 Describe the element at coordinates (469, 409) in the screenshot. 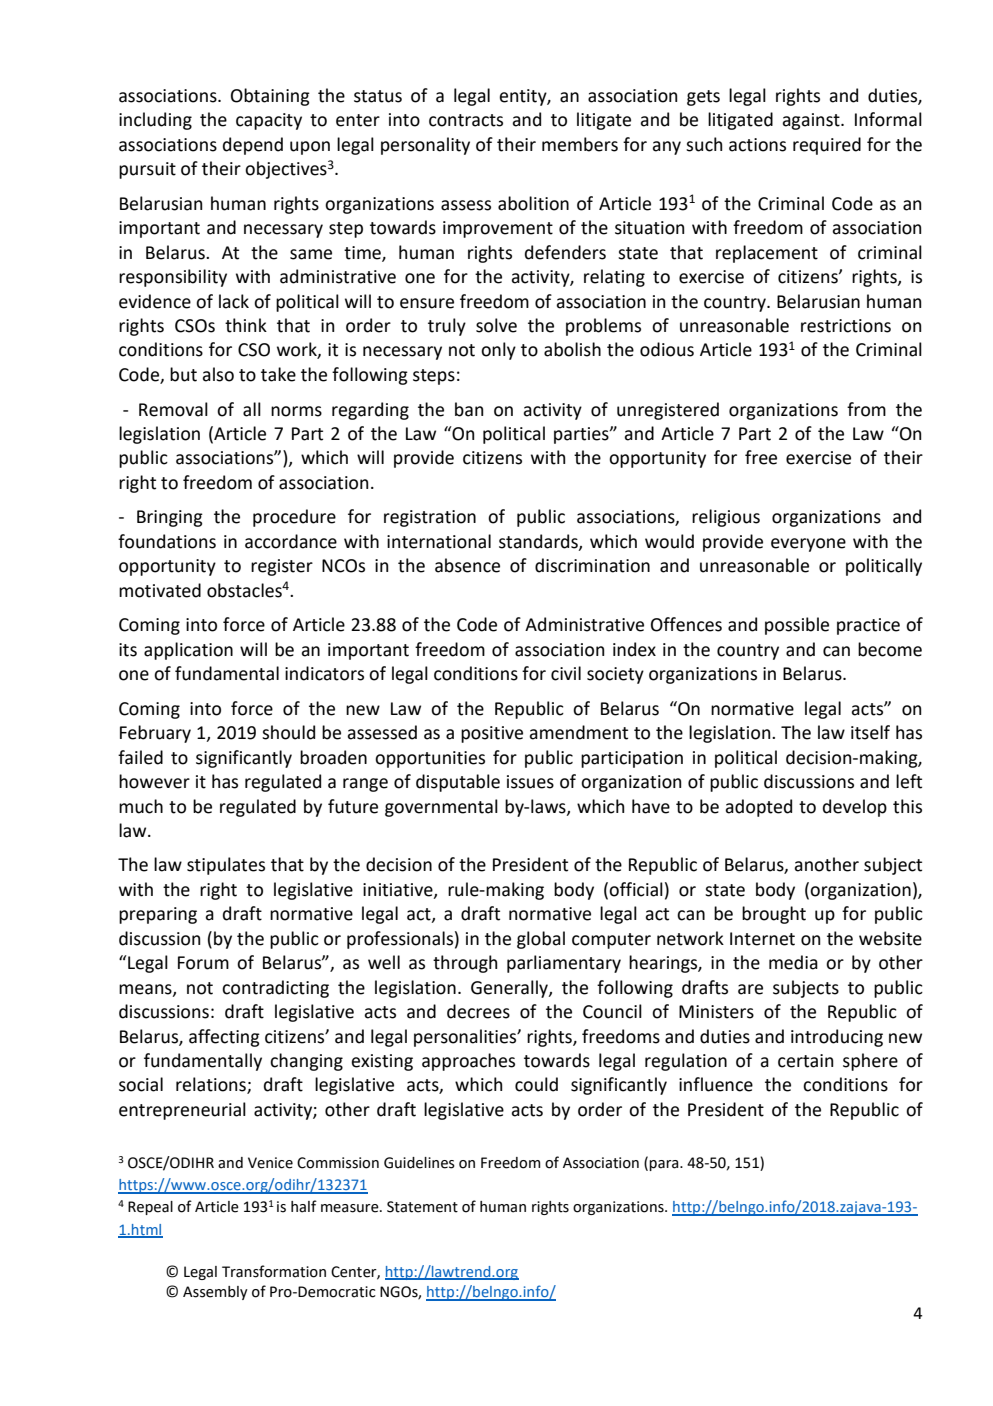

I see `ban` at that location.
